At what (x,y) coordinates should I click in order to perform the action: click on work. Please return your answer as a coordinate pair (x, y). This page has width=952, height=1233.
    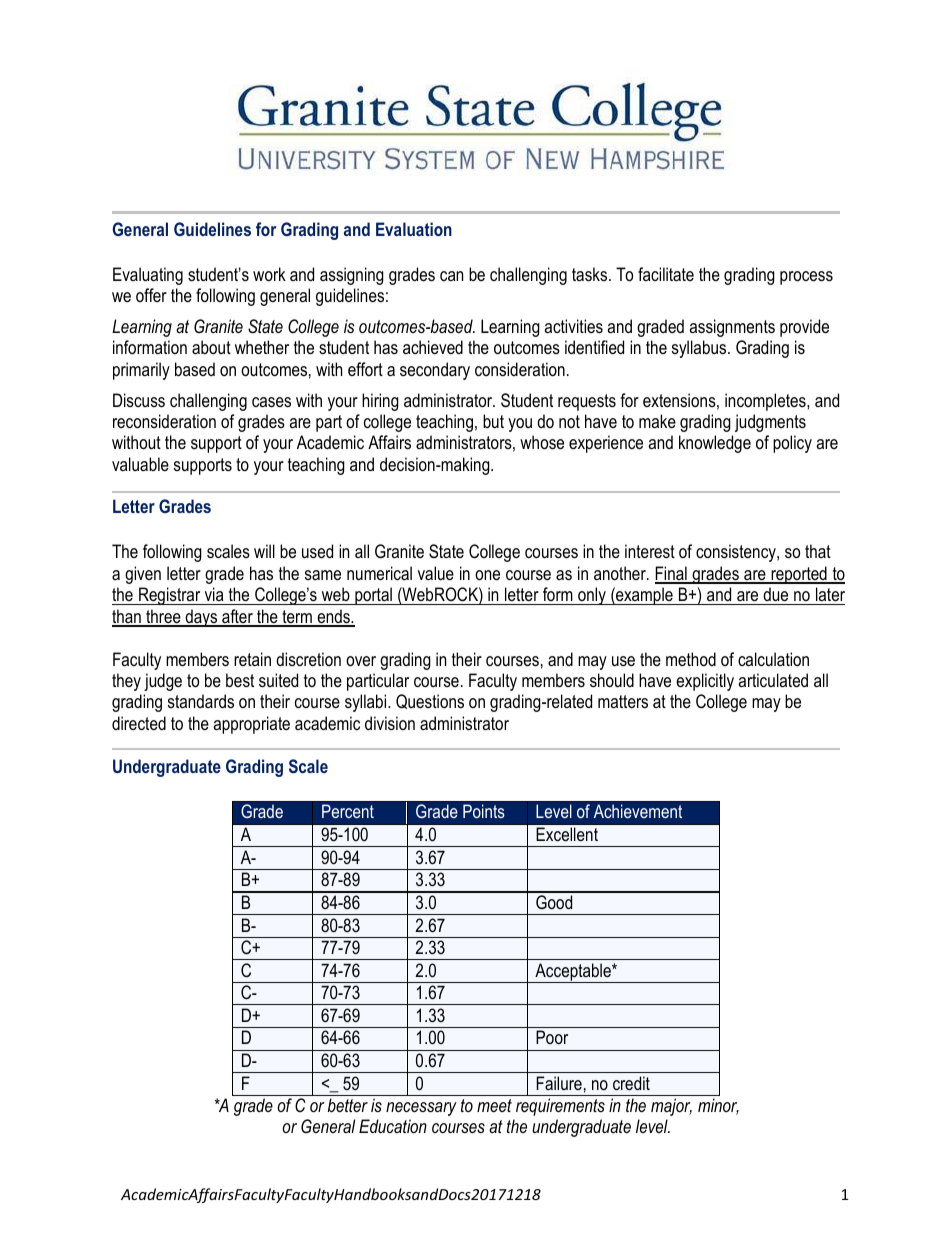
    Looking at the image, I should click on (269, 274).
